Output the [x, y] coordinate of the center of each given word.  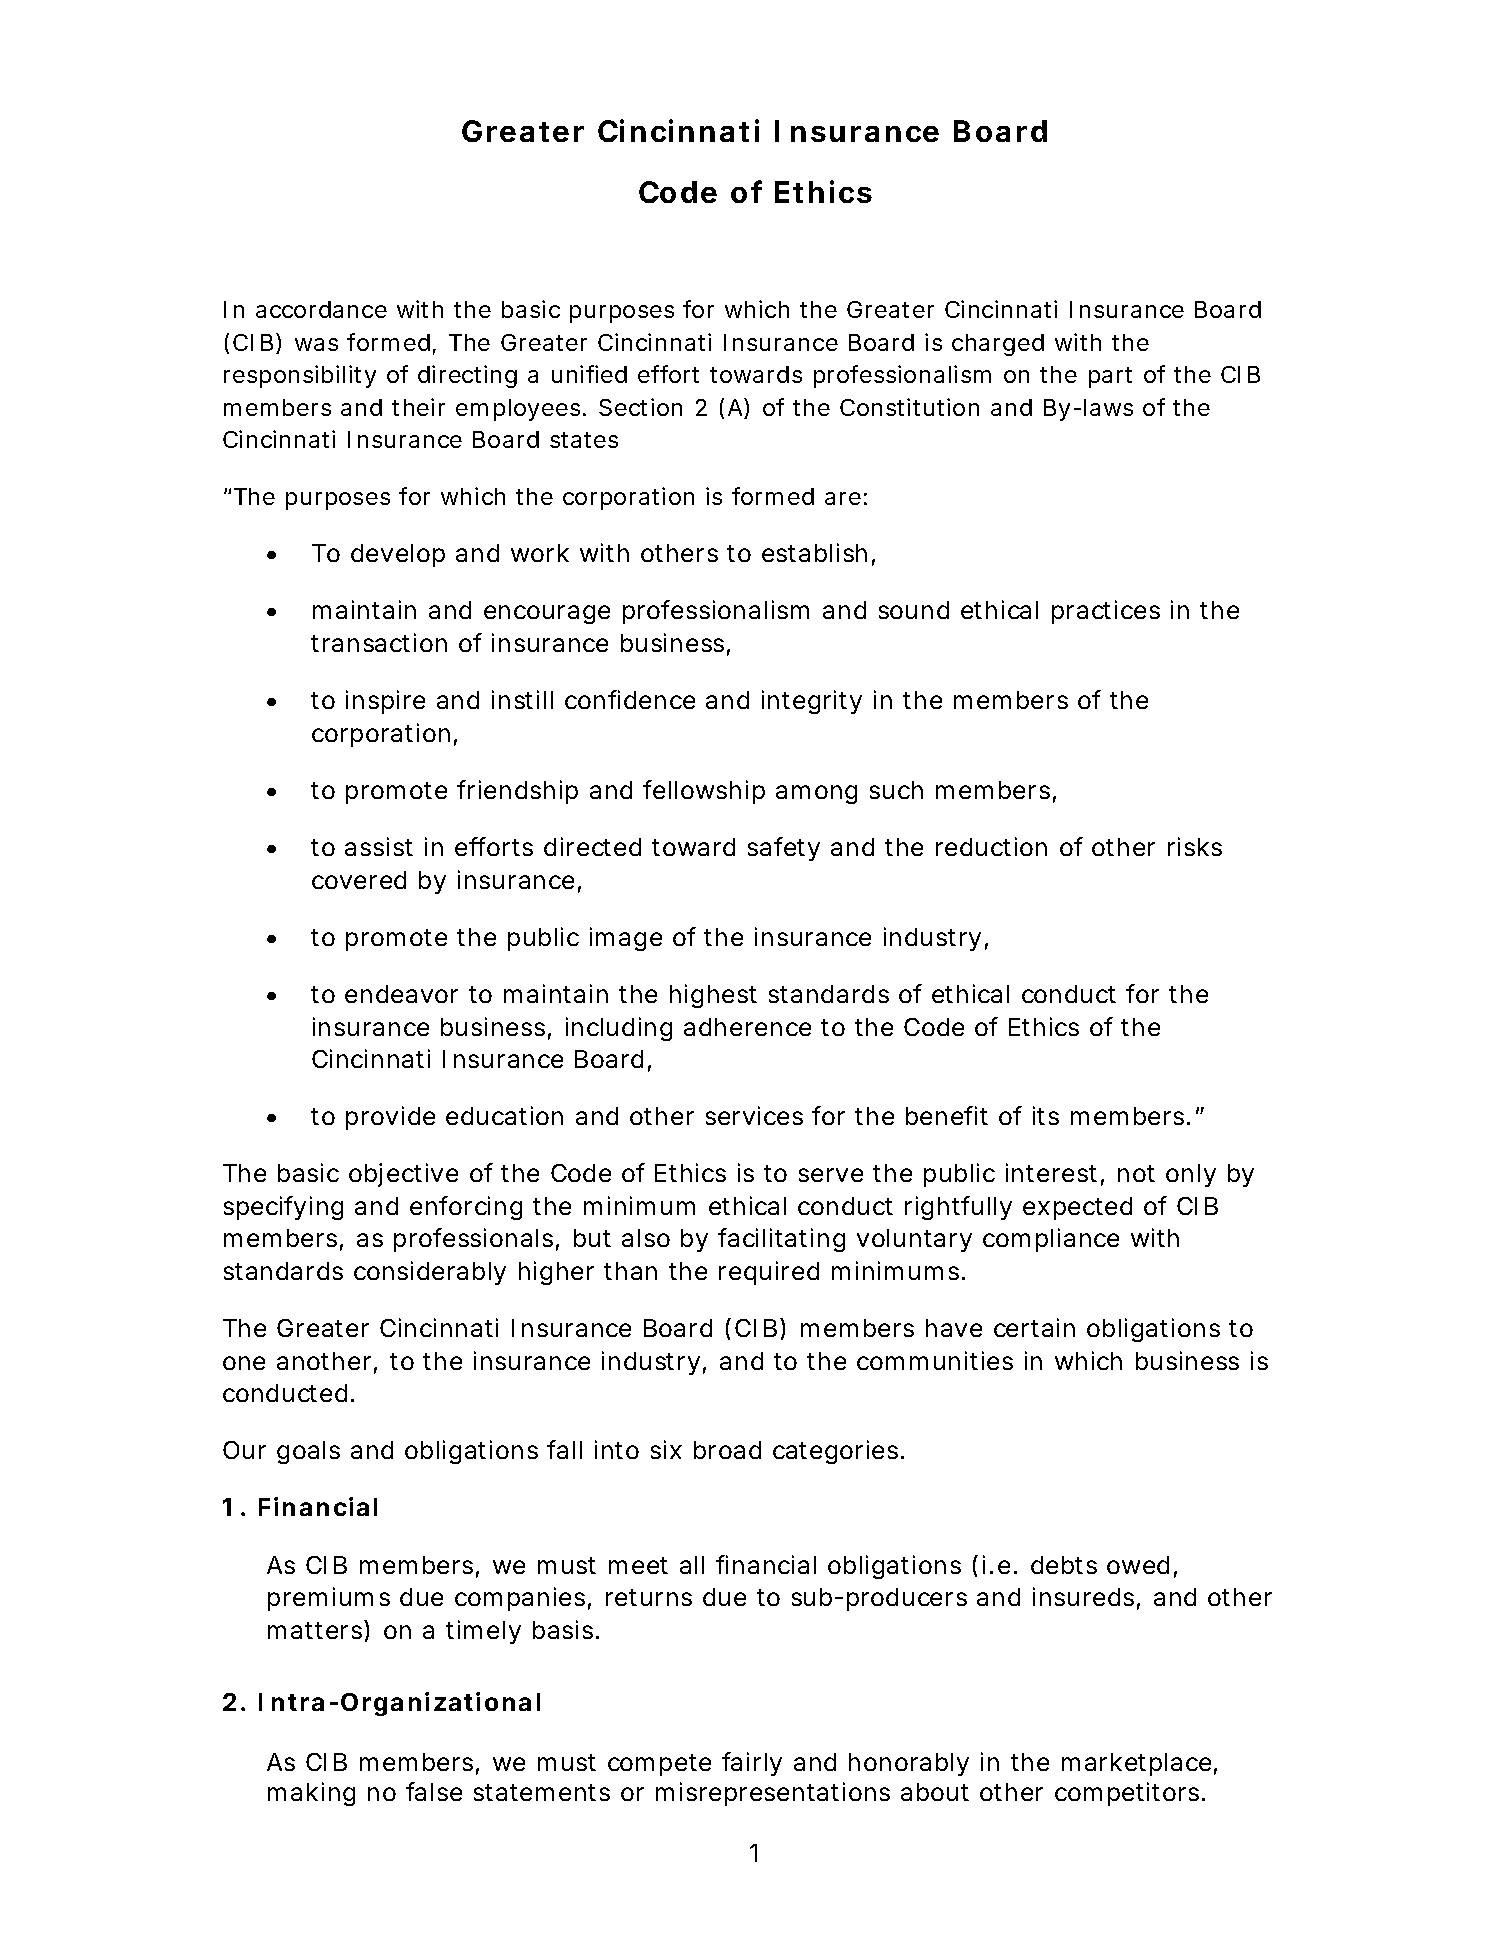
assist [379, 846]
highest [713, 996]
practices [1106, 612]
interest [1051, 1172]
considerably [430, 1273]
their [418, 407]
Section [640, 407]
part [1110, 377]
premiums [329, 1599]
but [592, 1238]
